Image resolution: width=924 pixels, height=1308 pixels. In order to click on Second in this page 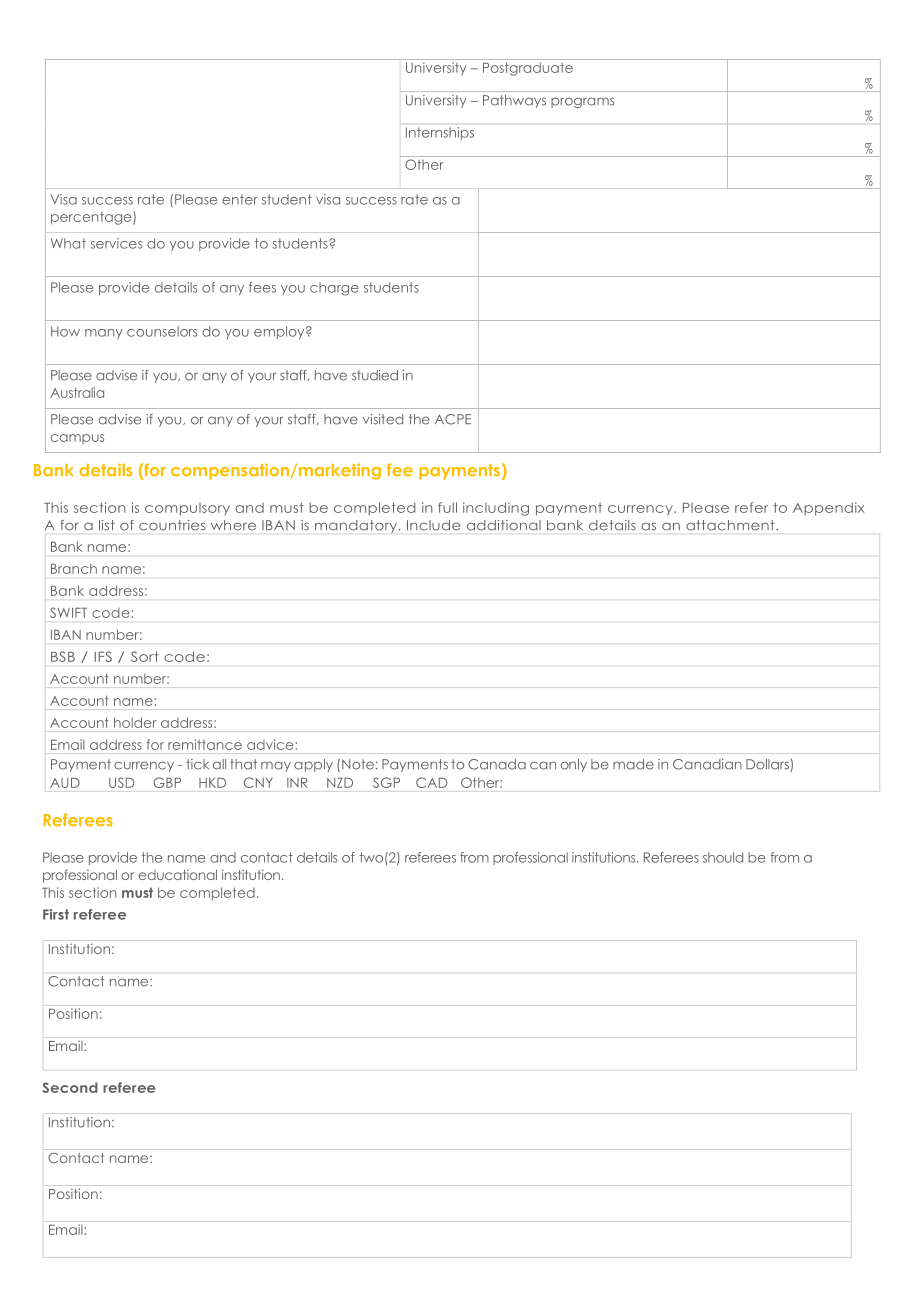, I will do `click(70, 1087)`.
